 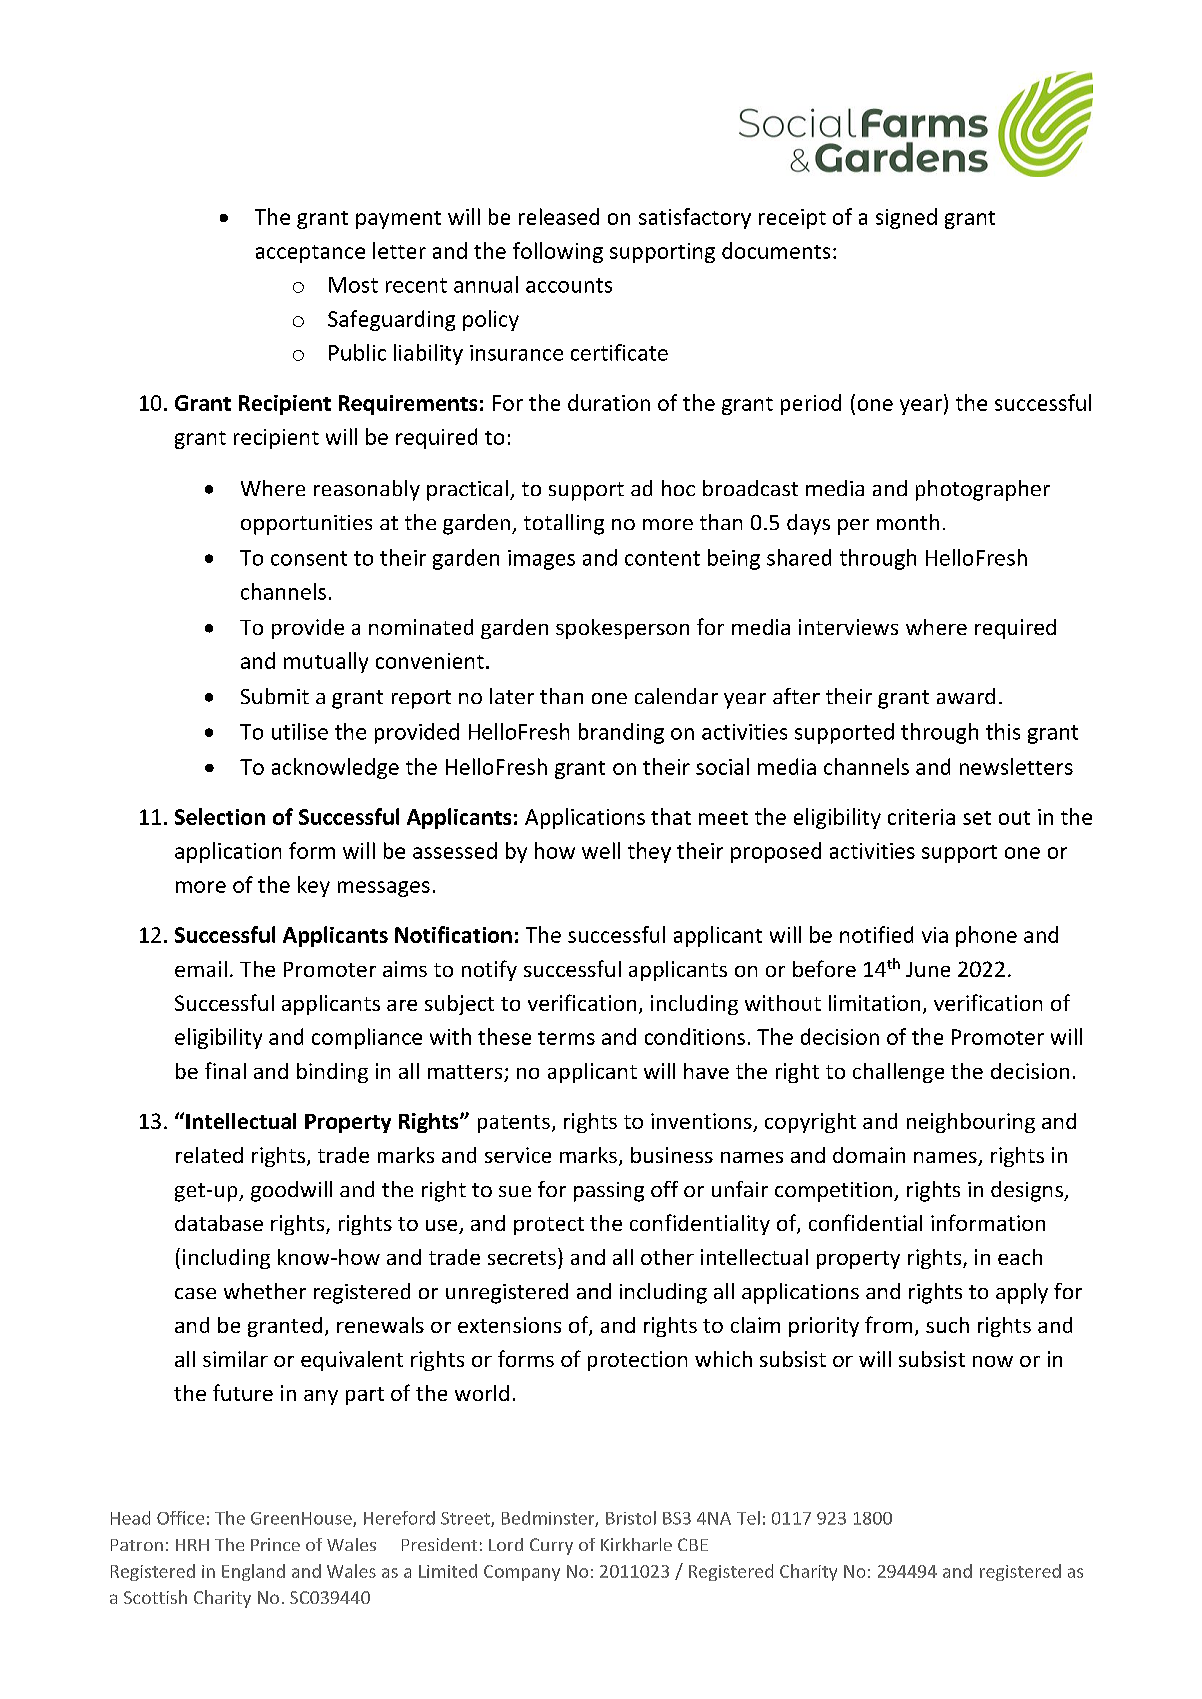 What do you see at coordinates (310, 254) in the page?
I see `acceptance` at bounding box center [310, 254].
